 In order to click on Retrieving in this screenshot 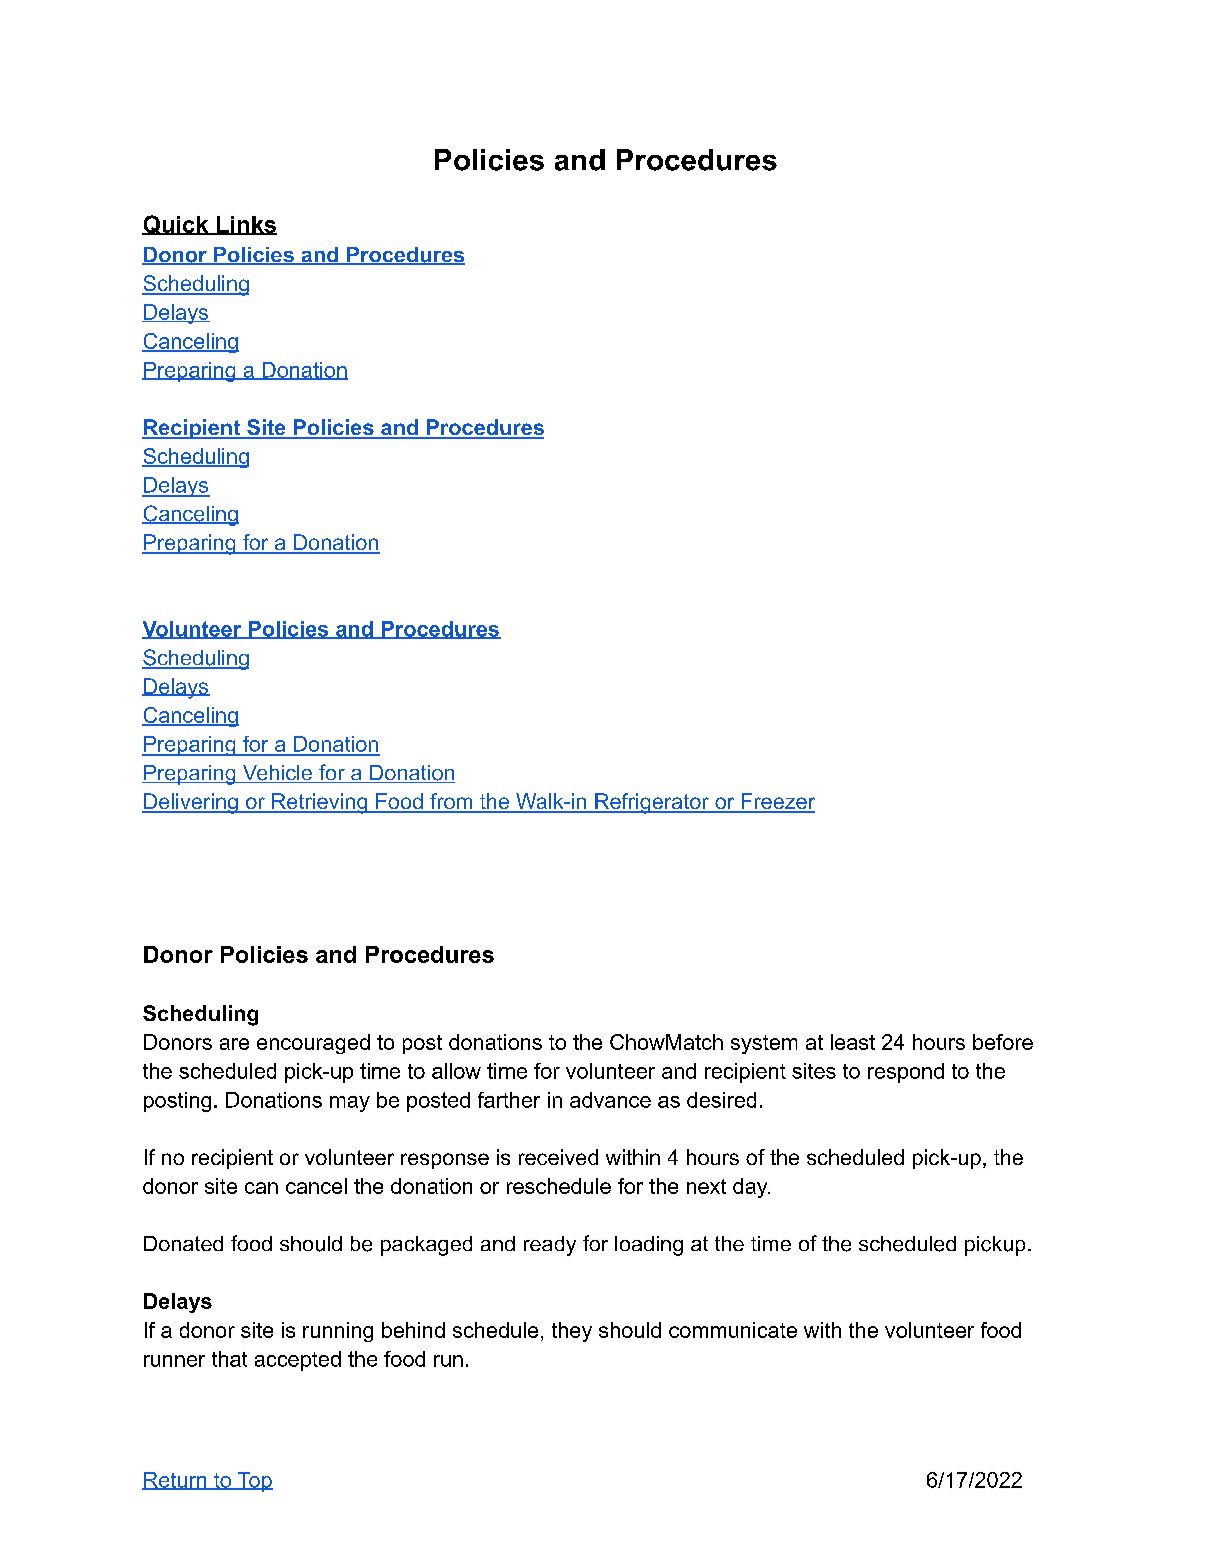, I will do `click(320, 803)`.
